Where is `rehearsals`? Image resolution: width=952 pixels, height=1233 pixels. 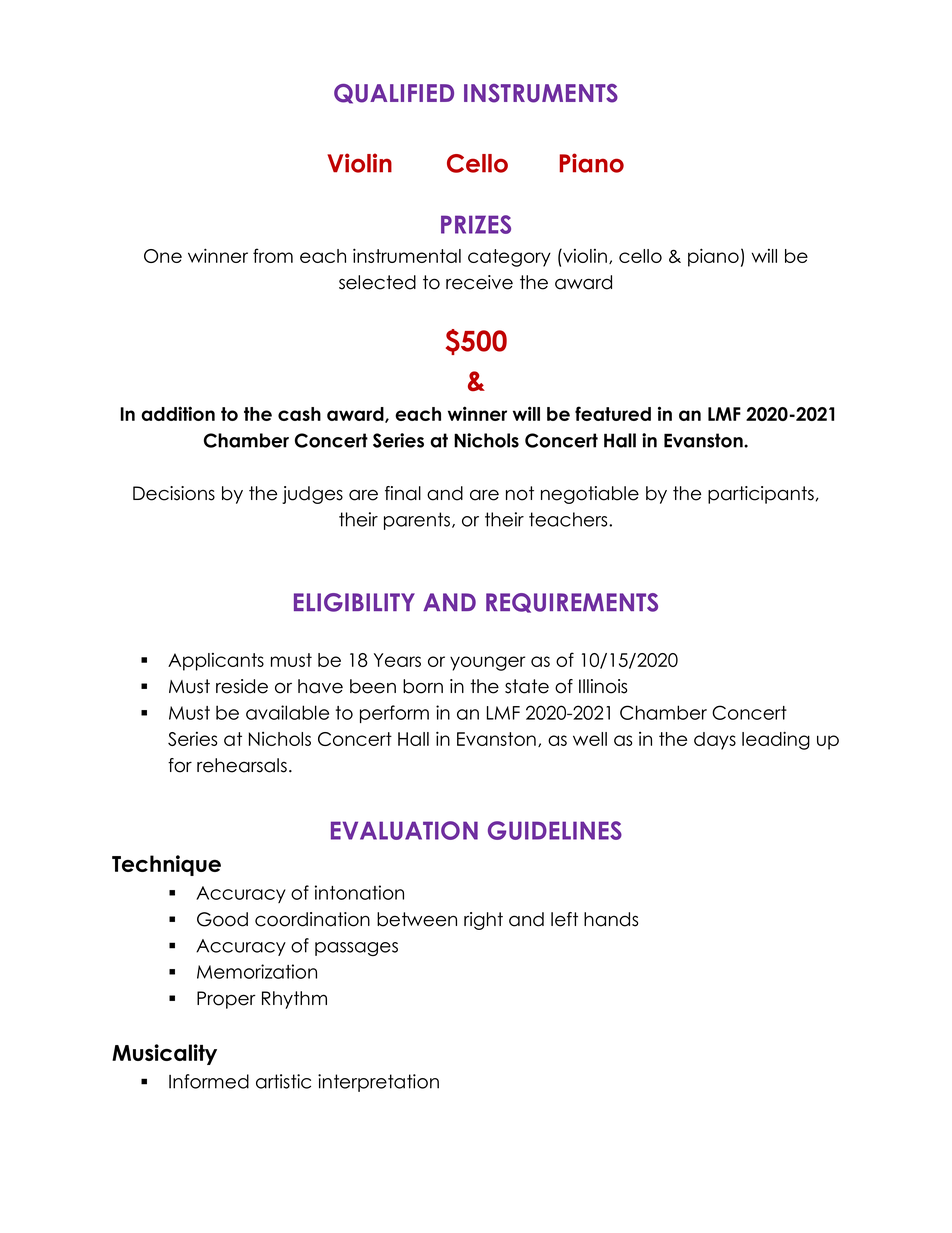
rehearsals is located at coordinates (242, 765).
